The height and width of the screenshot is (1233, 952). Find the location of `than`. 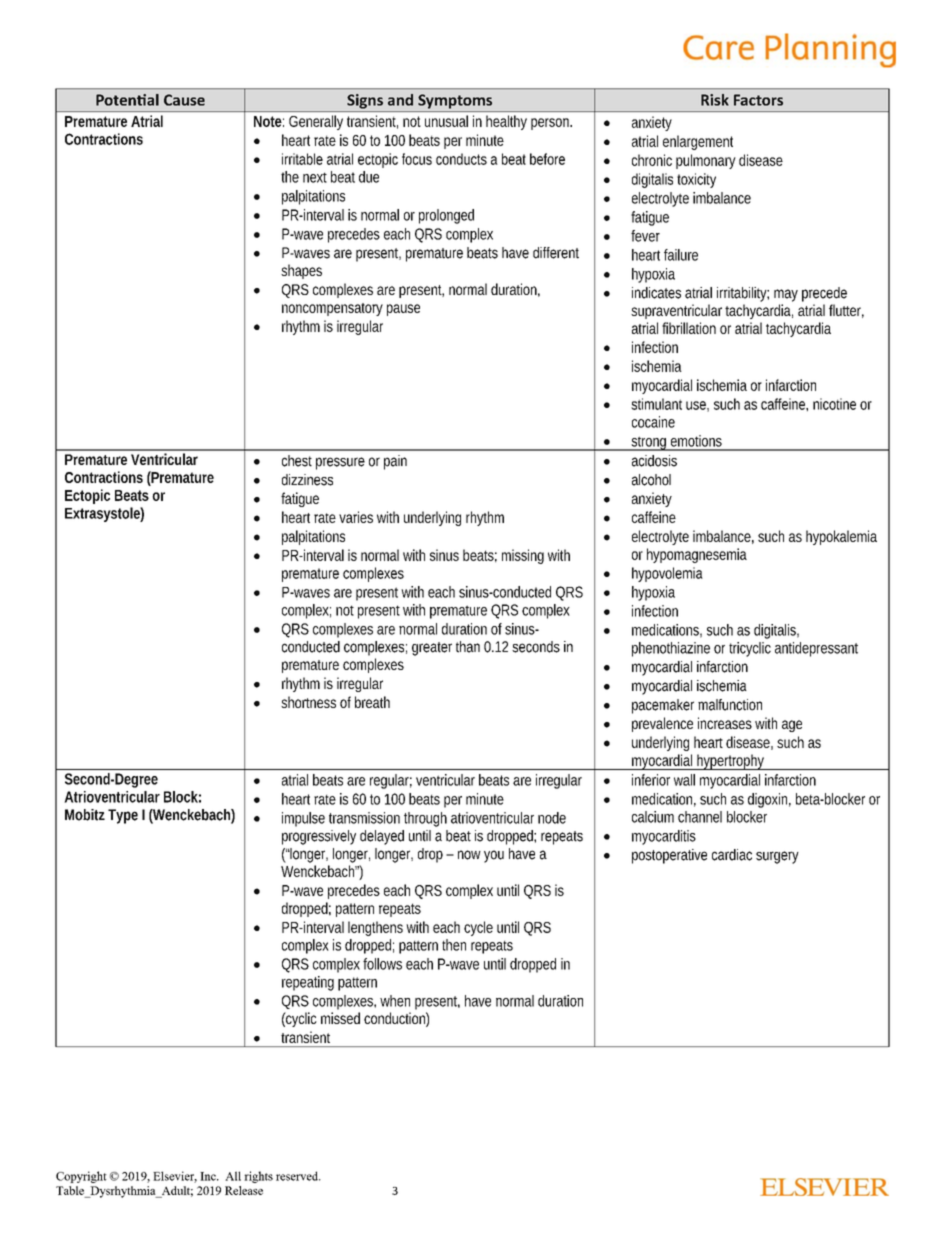

than is located at coordinates (468, 647).
